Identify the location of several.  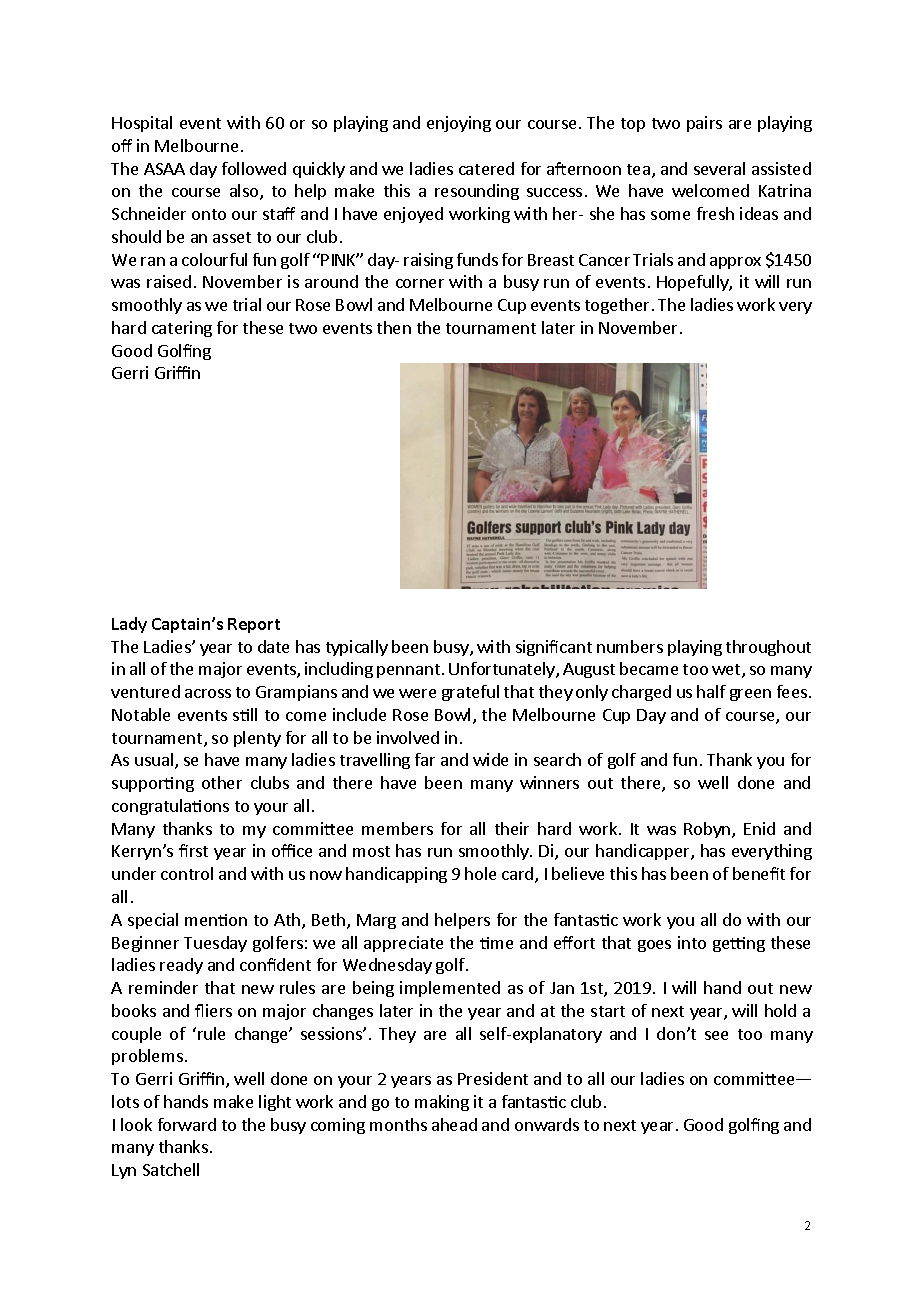
(719, 168).
